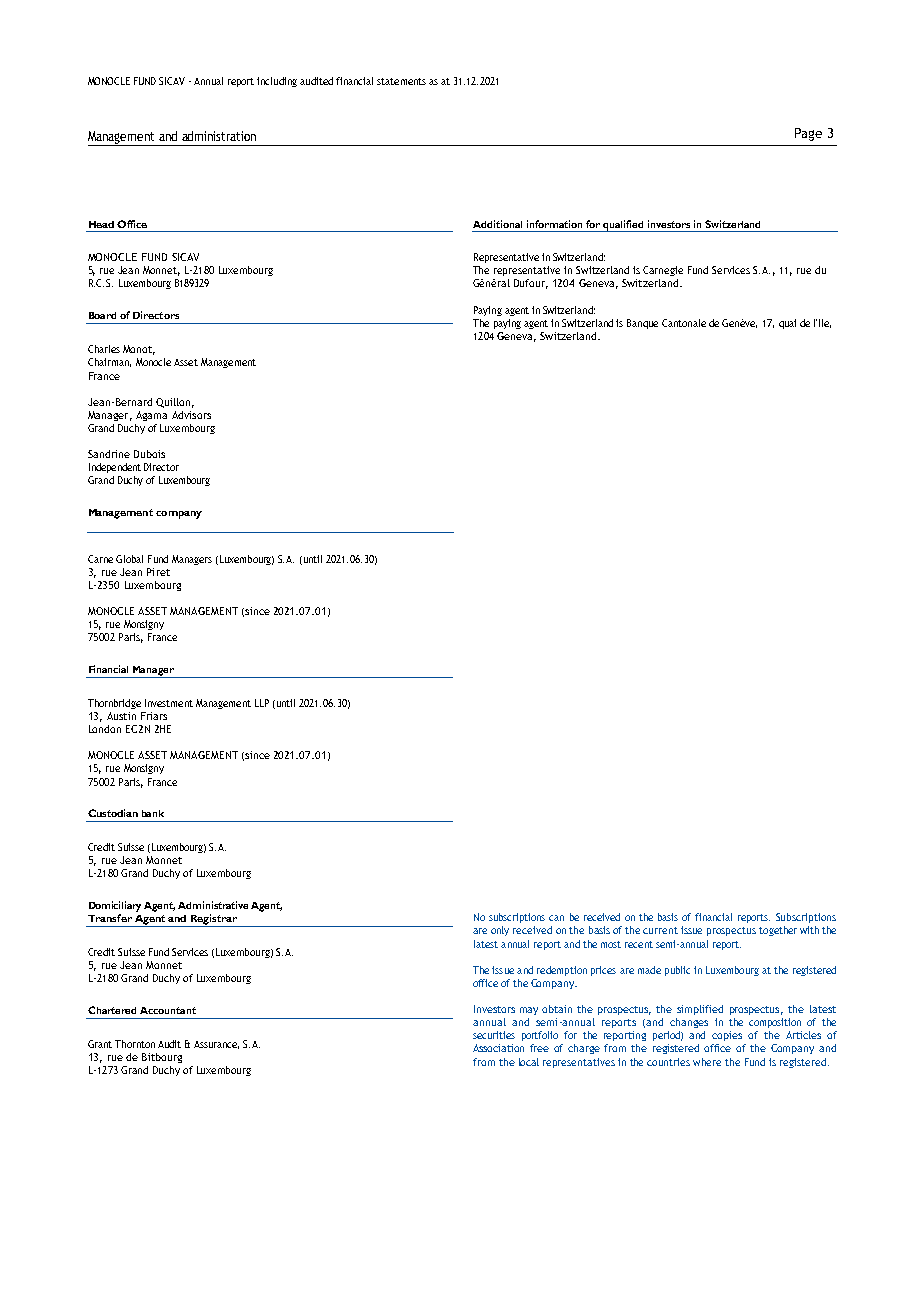 This document has height=1309, width=924. What do you see at coordinates (642, 324) in the document?
I see `Banque` at bounding box center [642, 324].
